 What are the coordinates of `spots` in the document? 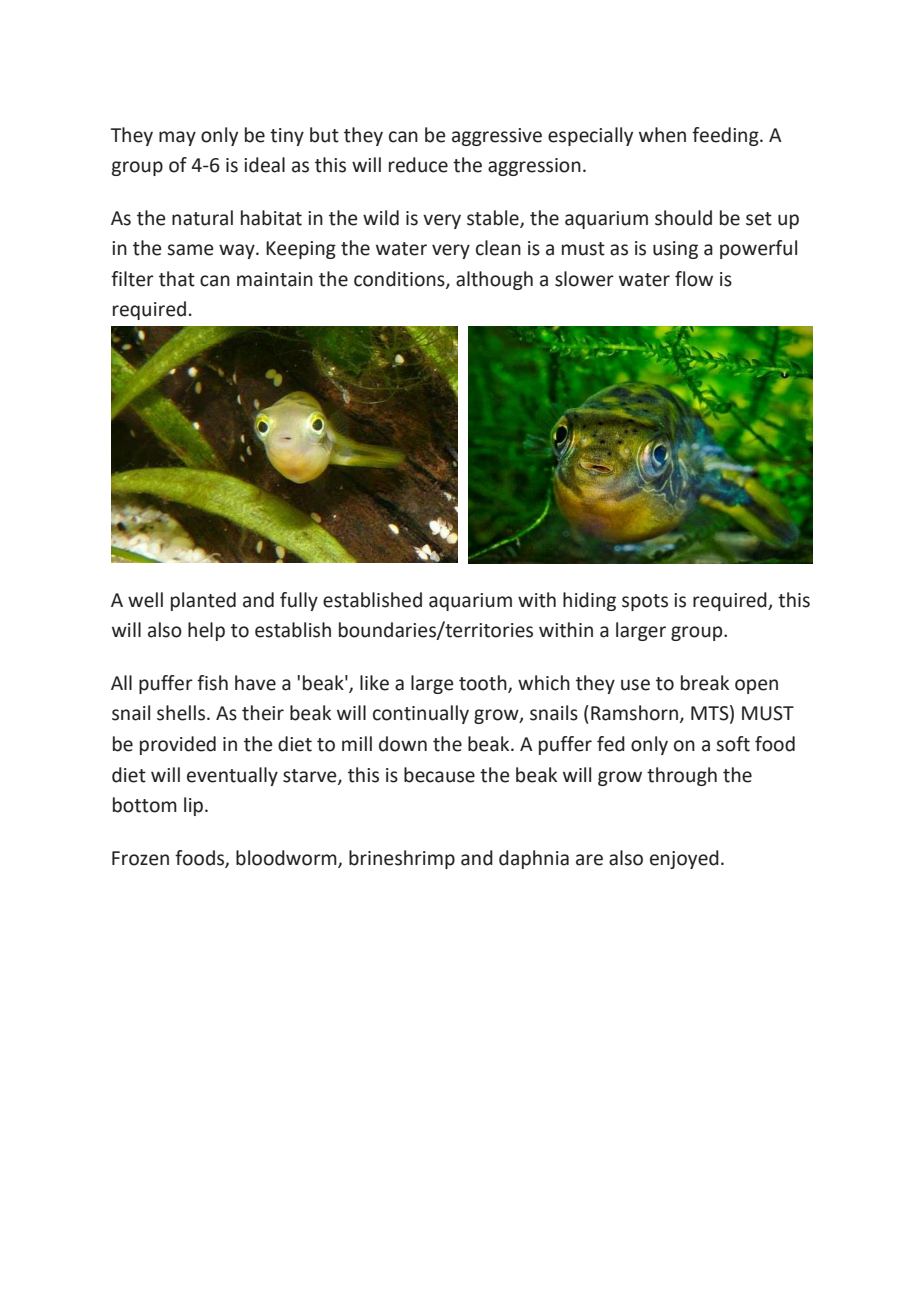 It's located at (645, 602).
